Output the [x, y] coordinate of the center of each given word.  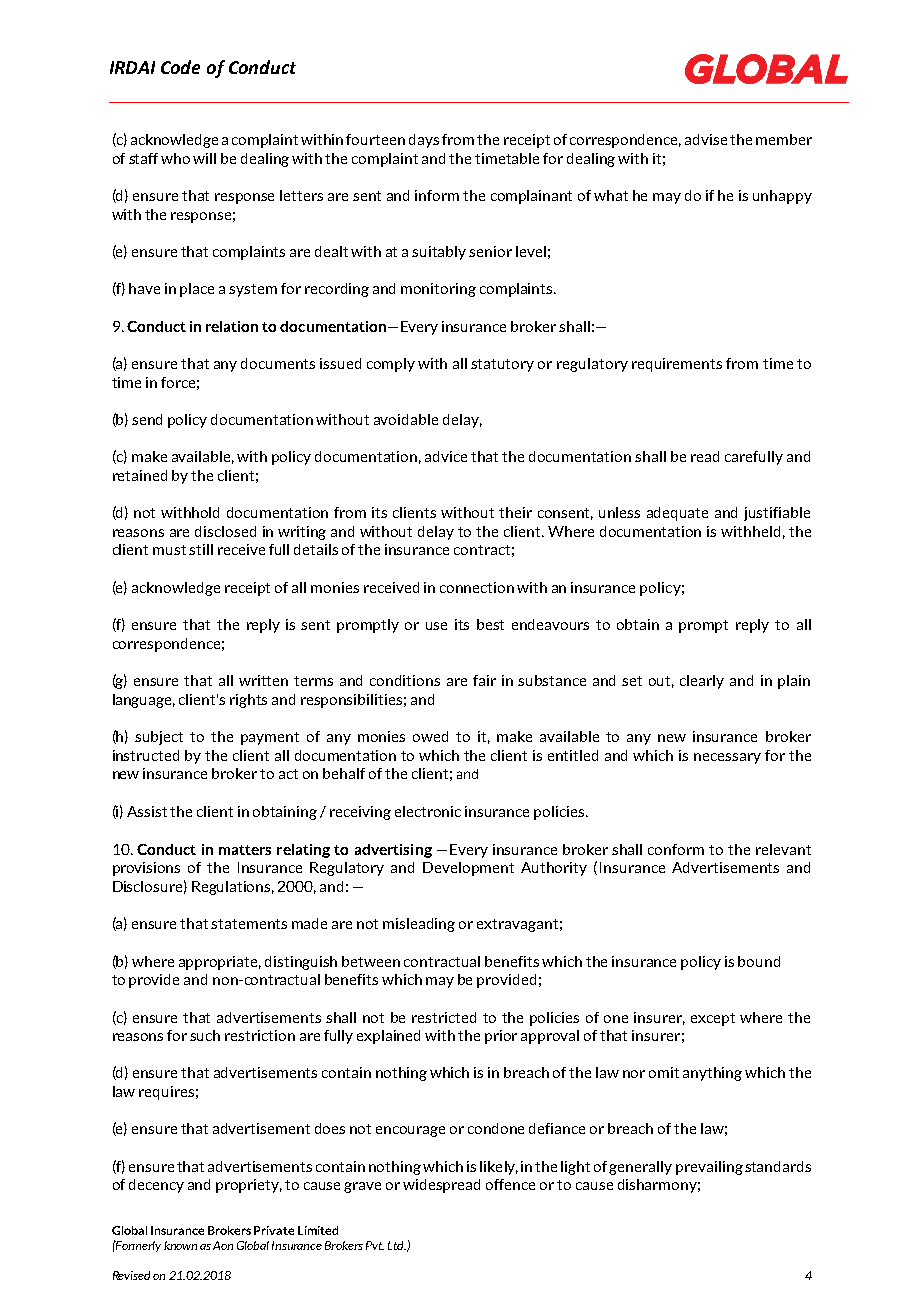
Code [180, 67]
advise [706, 139]
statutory [502, 365]
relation [232, 326]
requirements [677, 365]
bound [759, 961]
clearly [702, 682]
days [424, 141]
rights [248, 701]
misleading [419, 925]
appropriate [220, 963]
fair [484, 680]
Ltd [397, 1245]
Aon [223, 1245]
